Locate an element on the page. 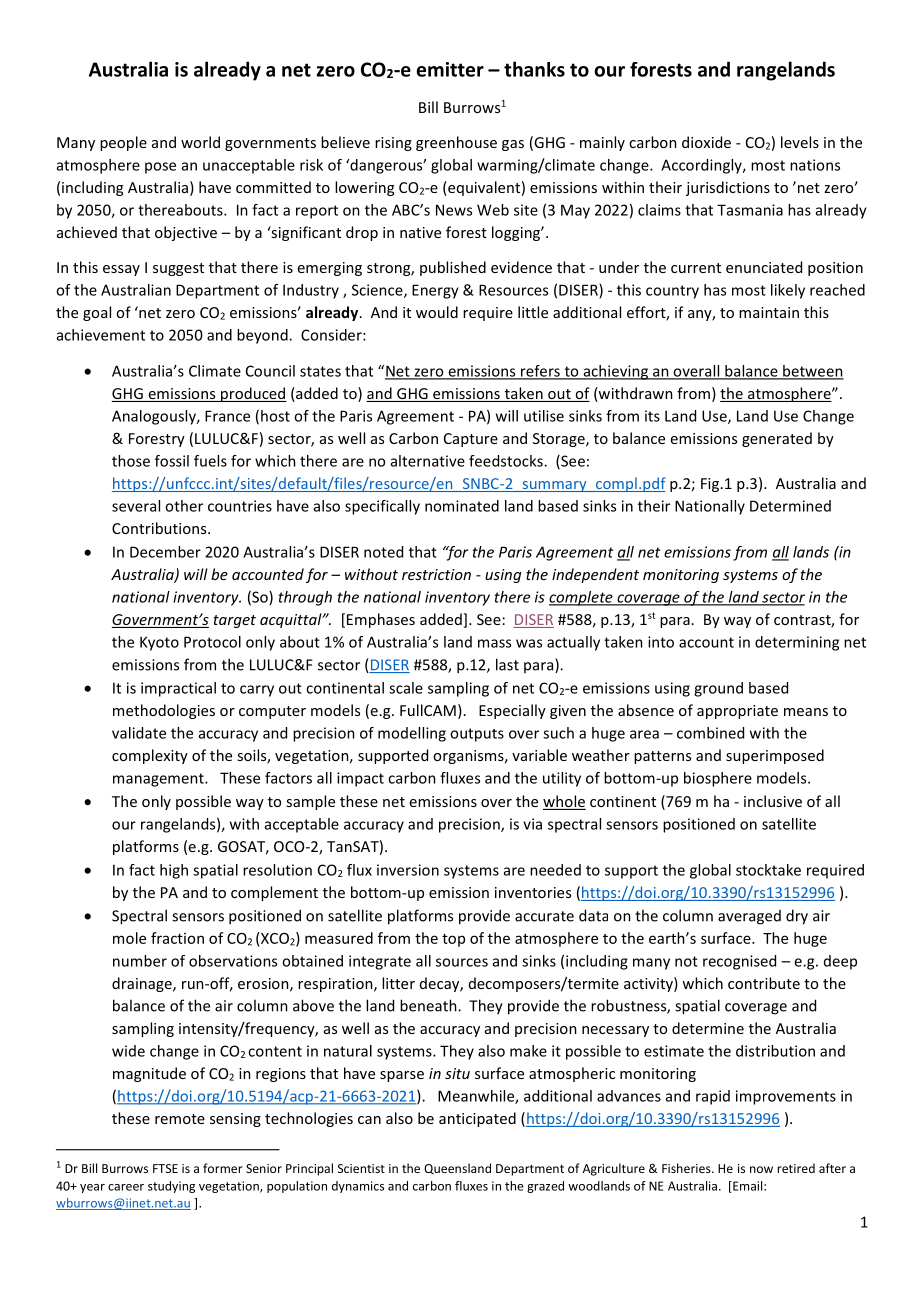  emitter is located at coordinates (450, 69).
